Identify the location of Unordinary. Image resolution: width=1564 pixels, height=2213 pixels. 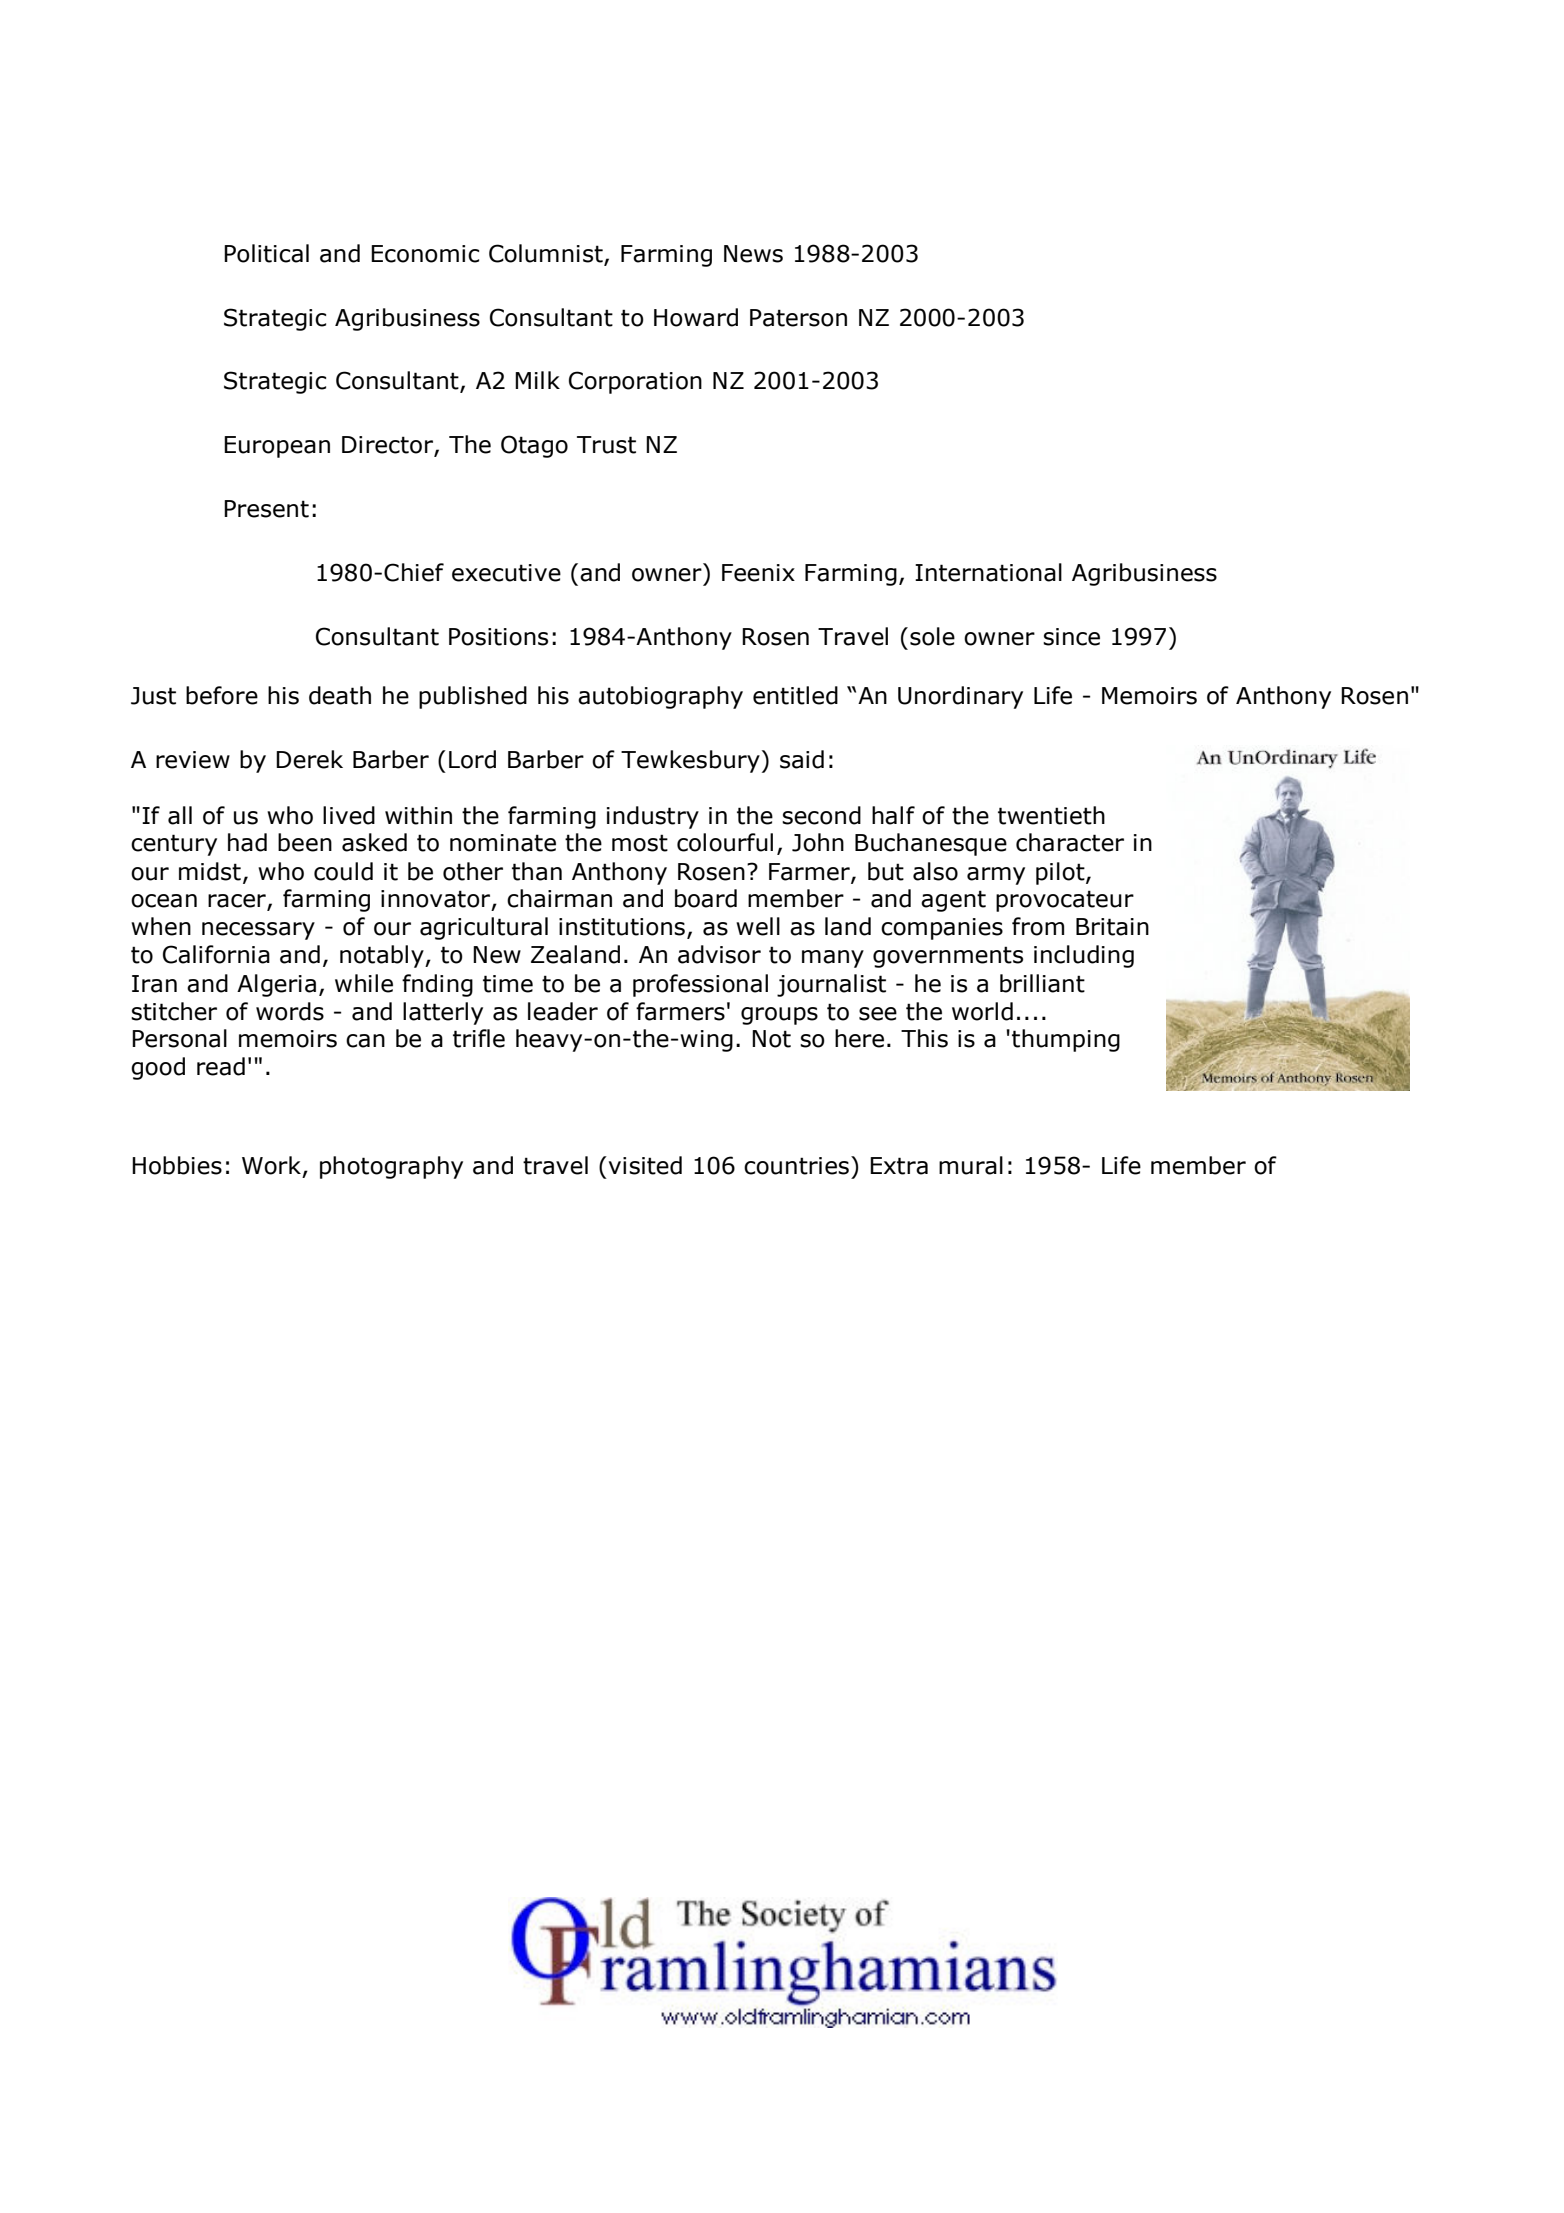
(960, 697).
